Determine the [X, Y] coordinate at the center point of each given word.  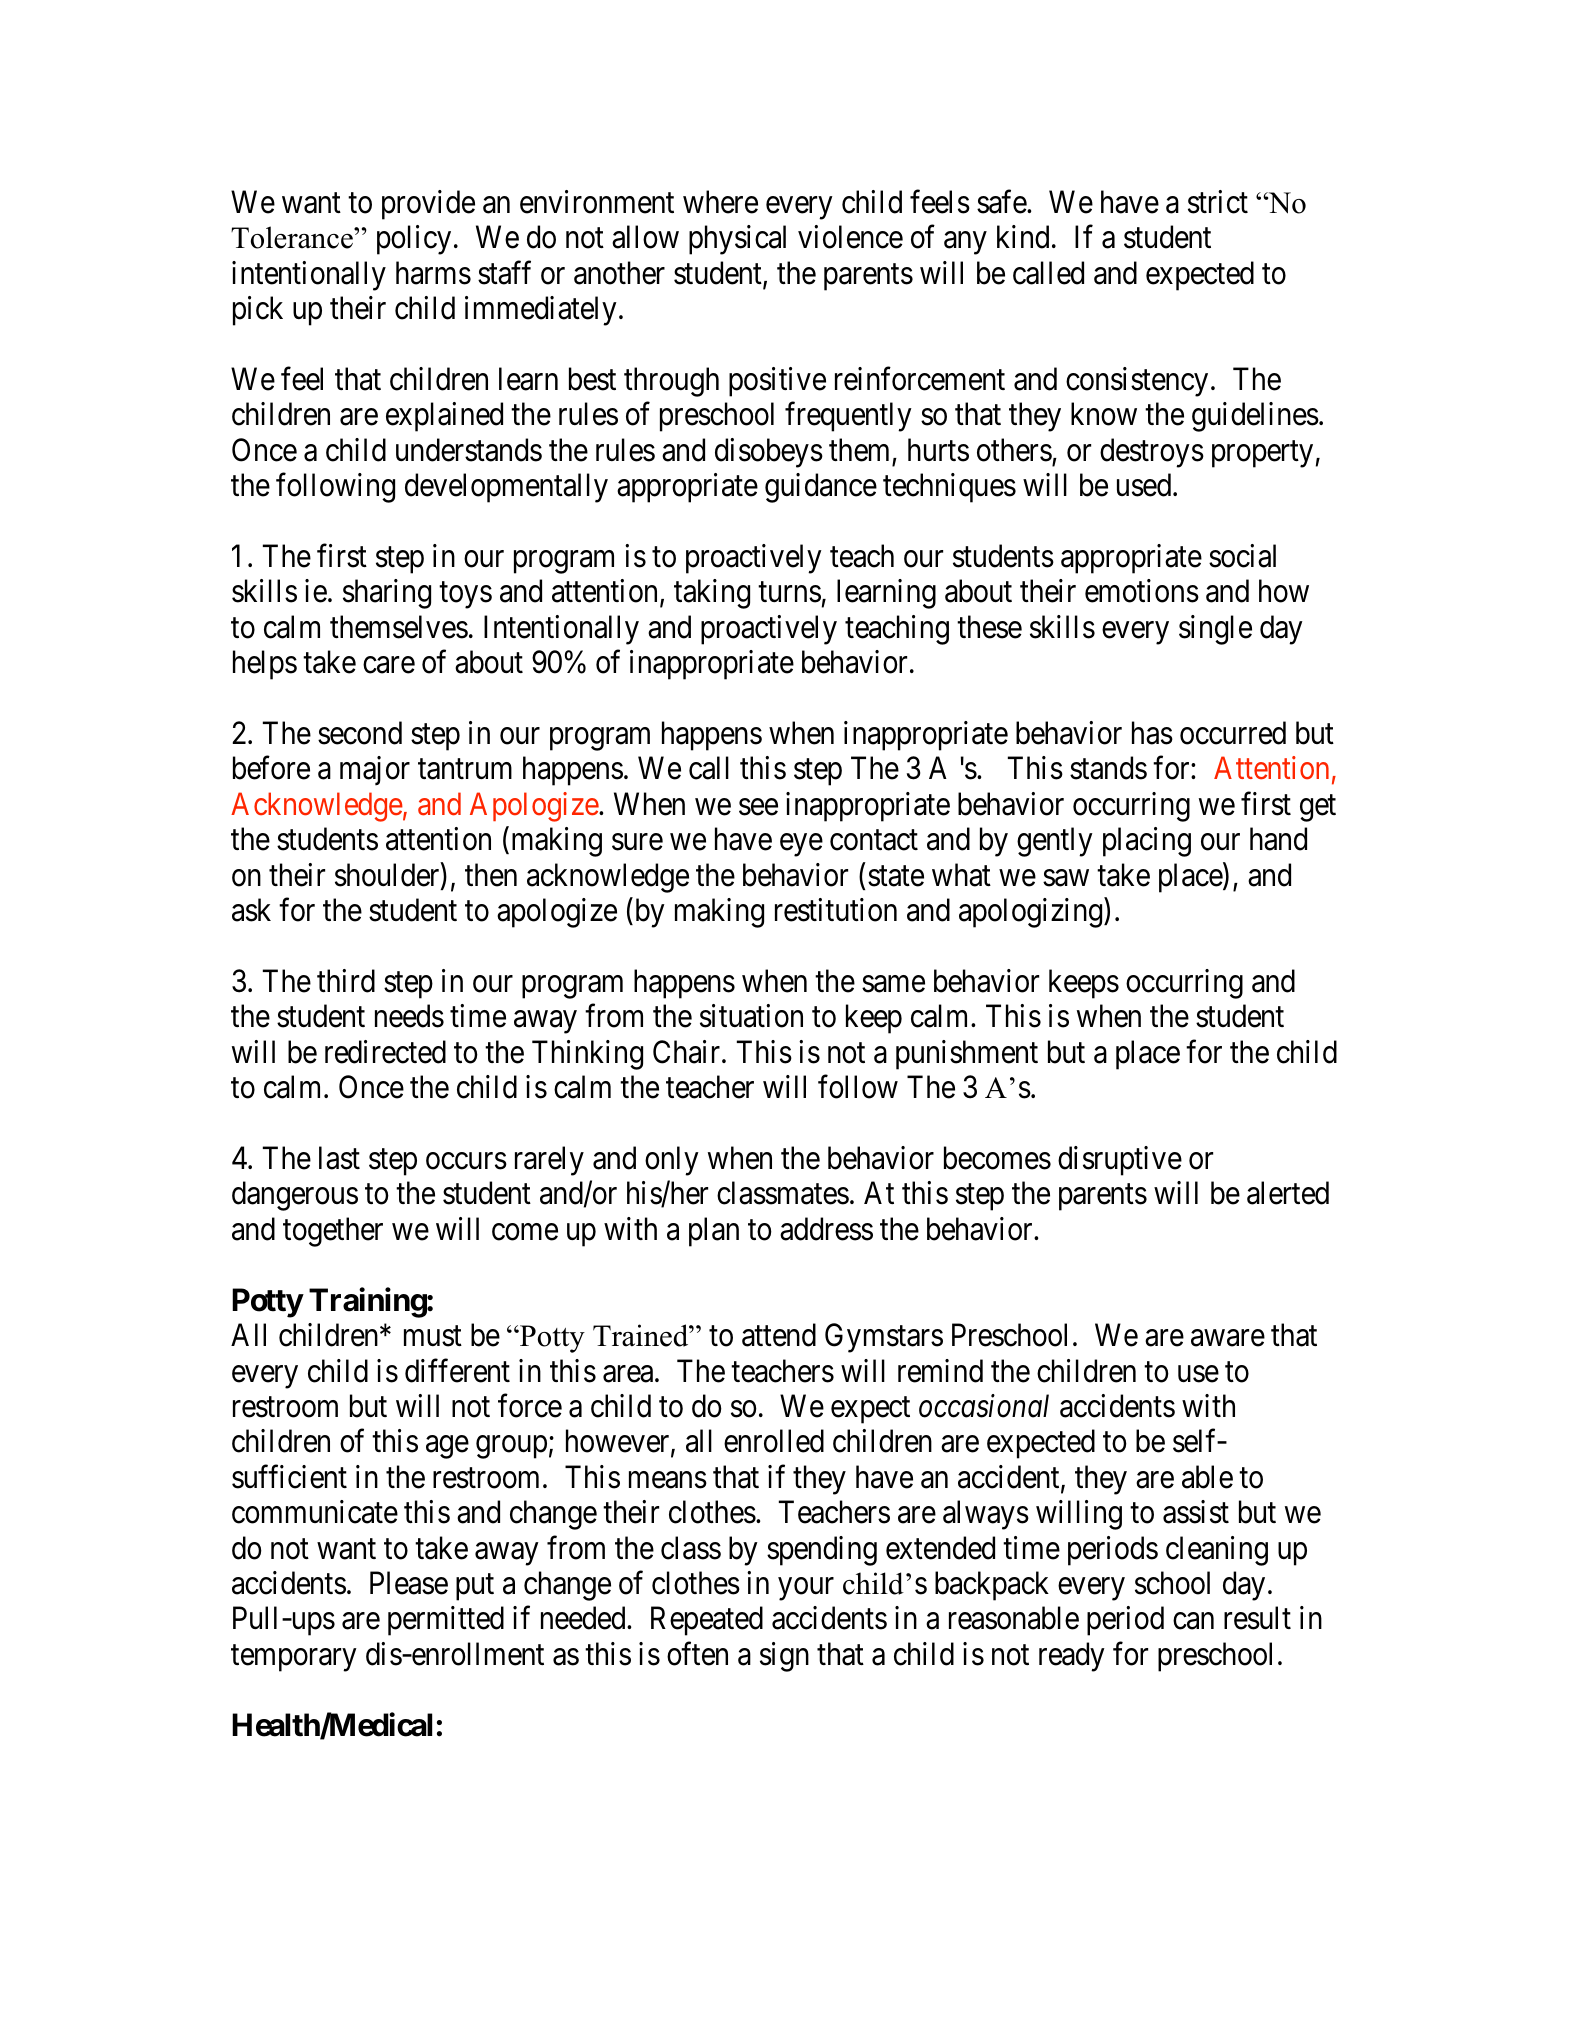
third [346, 981]
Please [409, 1583]
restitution [836, 910]
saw [1066, 878]
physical [737, 240]
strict [1218, 202]
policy [414, 240]
